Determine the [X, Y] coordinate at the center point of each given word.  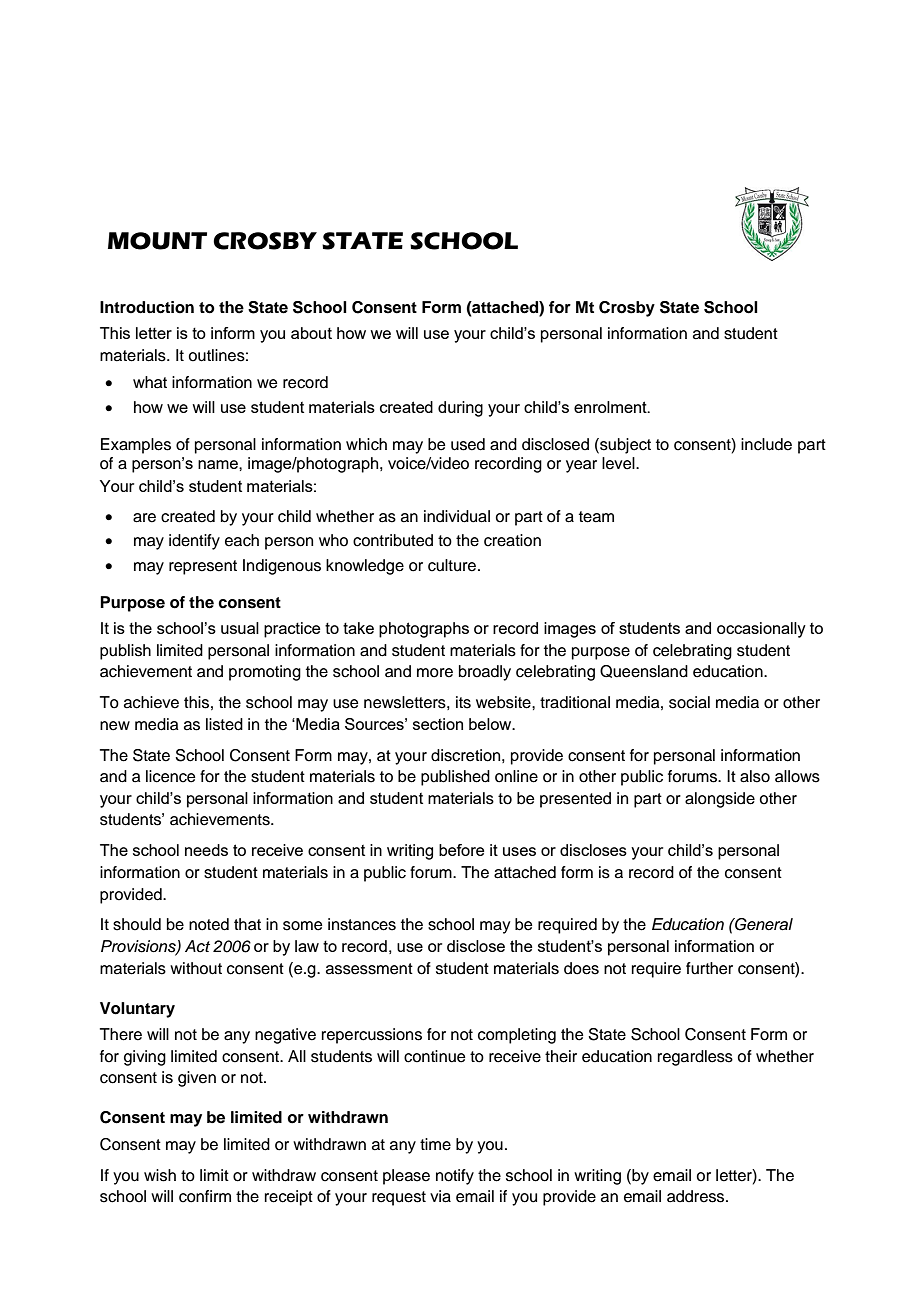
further [709, 968]
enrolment [611, 407]
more [435, 673]
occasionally [761, 630]
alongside [720, 800]
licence [171, 776]
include [766, 444]
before [461, 850]
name [219, 464]
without [196, 968]
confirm [205, 1196]
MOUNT [157, 241]
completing [517, 1036]
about [311, 333]
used [468, 444]
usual [240, 628]
